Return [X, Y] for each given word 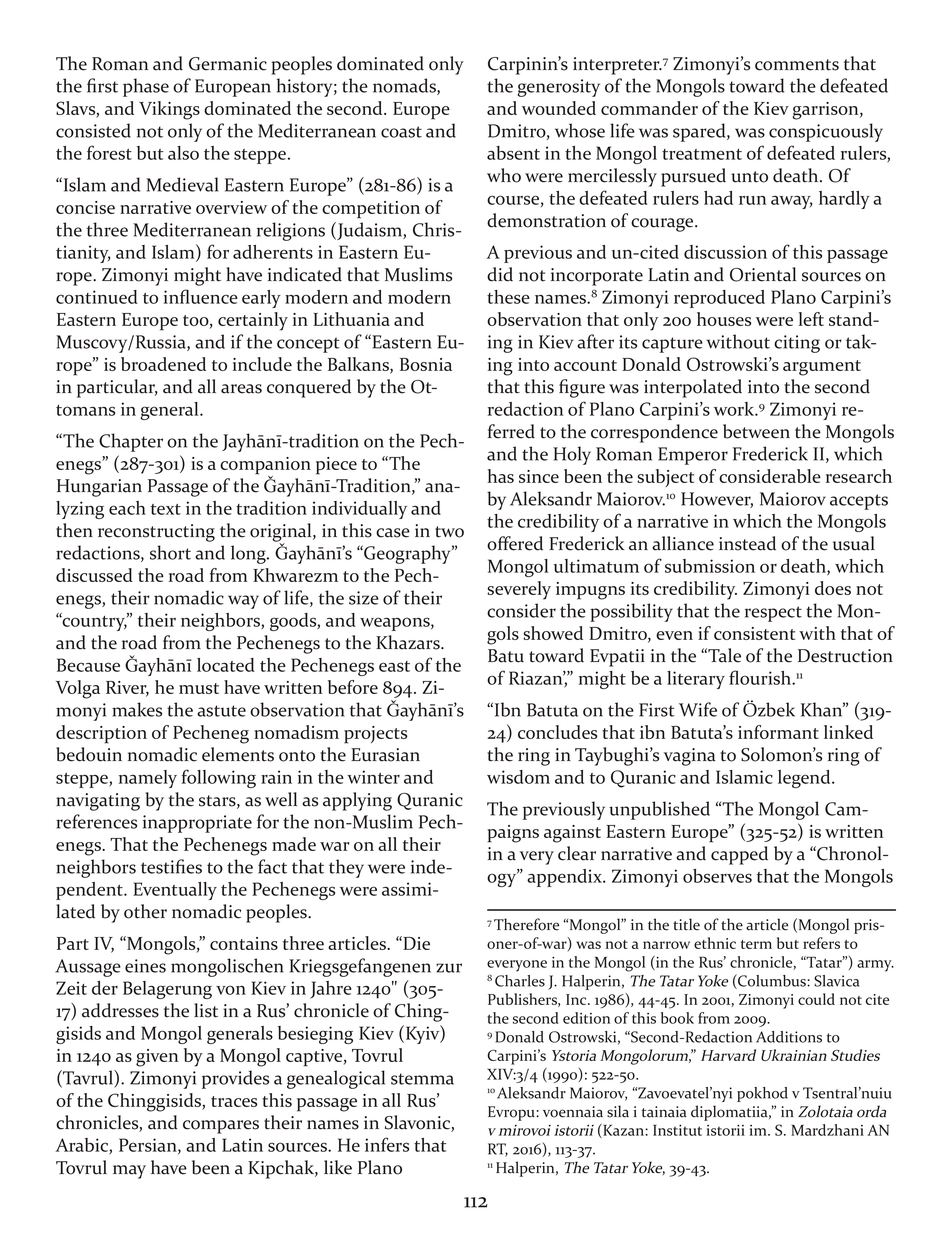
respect [773, 614]
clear [577, 853]
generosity [559, 88]
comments [797, 65]
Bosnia [426, 364]
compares [221, 1127]
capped [739, 855]
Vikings [169, 110]
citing [797, 344]
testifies [171, 866]
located [225, 665]
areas [241, 389]
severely [519, 590]
